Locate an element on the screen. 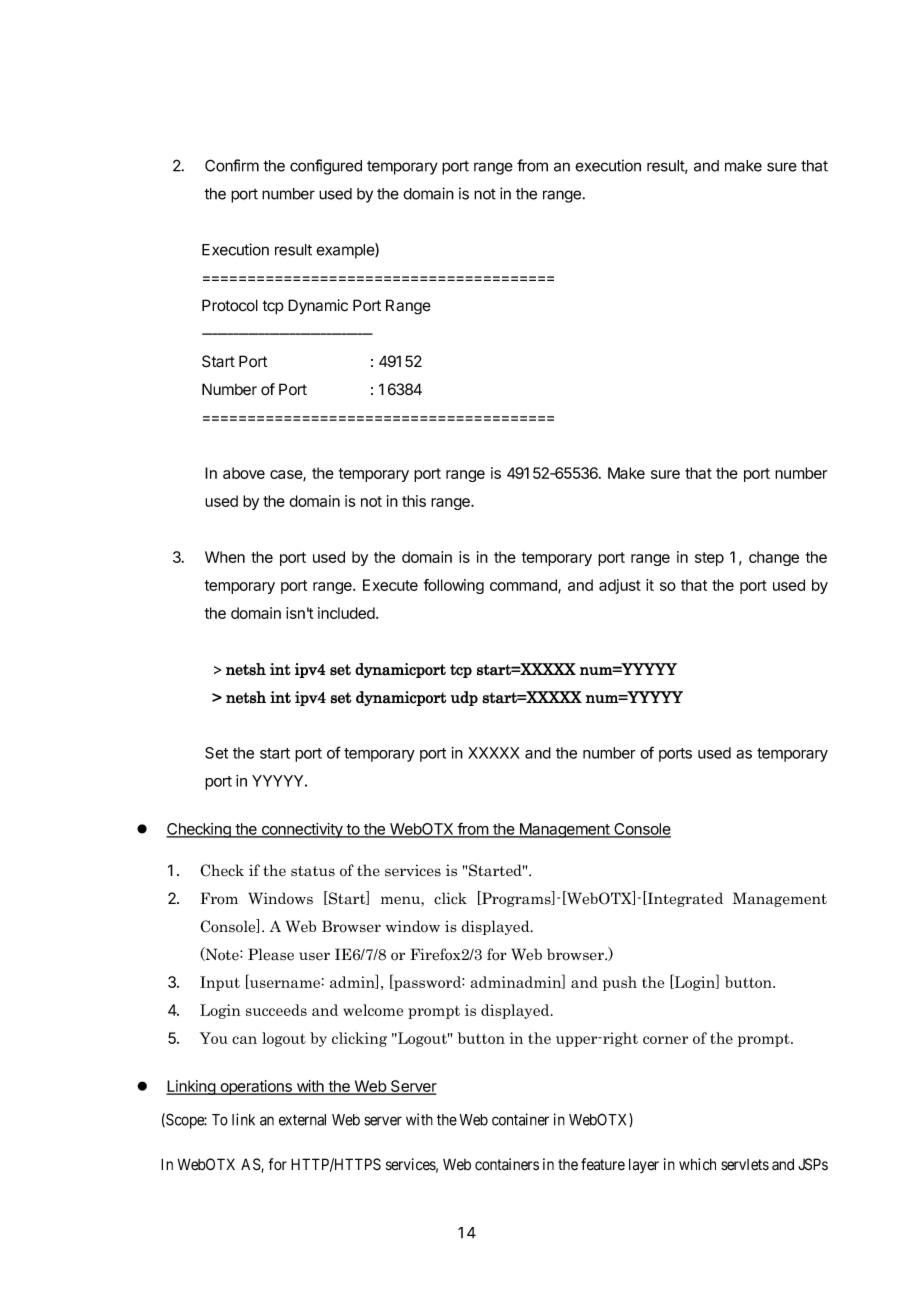 The image size is (924, 1308). included is located at coordinates (347, 613).
